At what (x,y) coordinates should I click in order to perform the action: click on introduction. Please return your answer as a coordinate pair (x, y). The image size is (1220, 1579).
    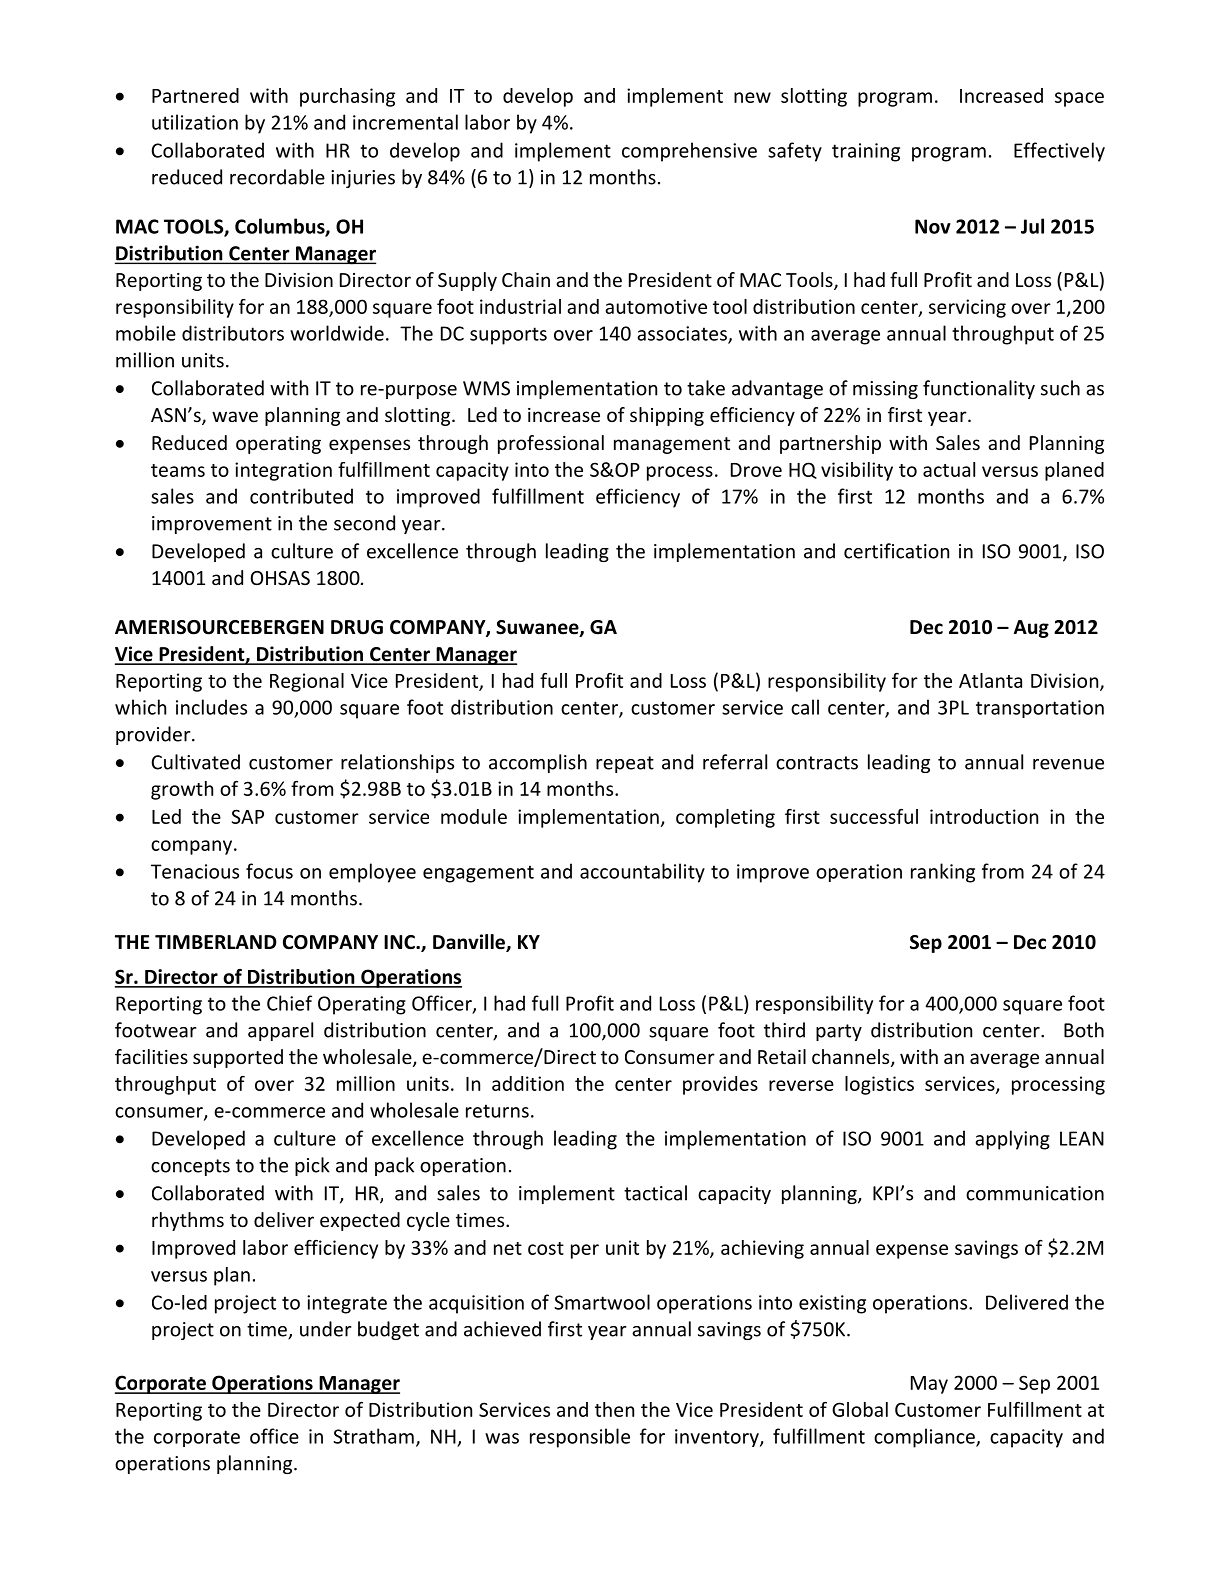
    Looking at the image, I should click on (984, 816).
